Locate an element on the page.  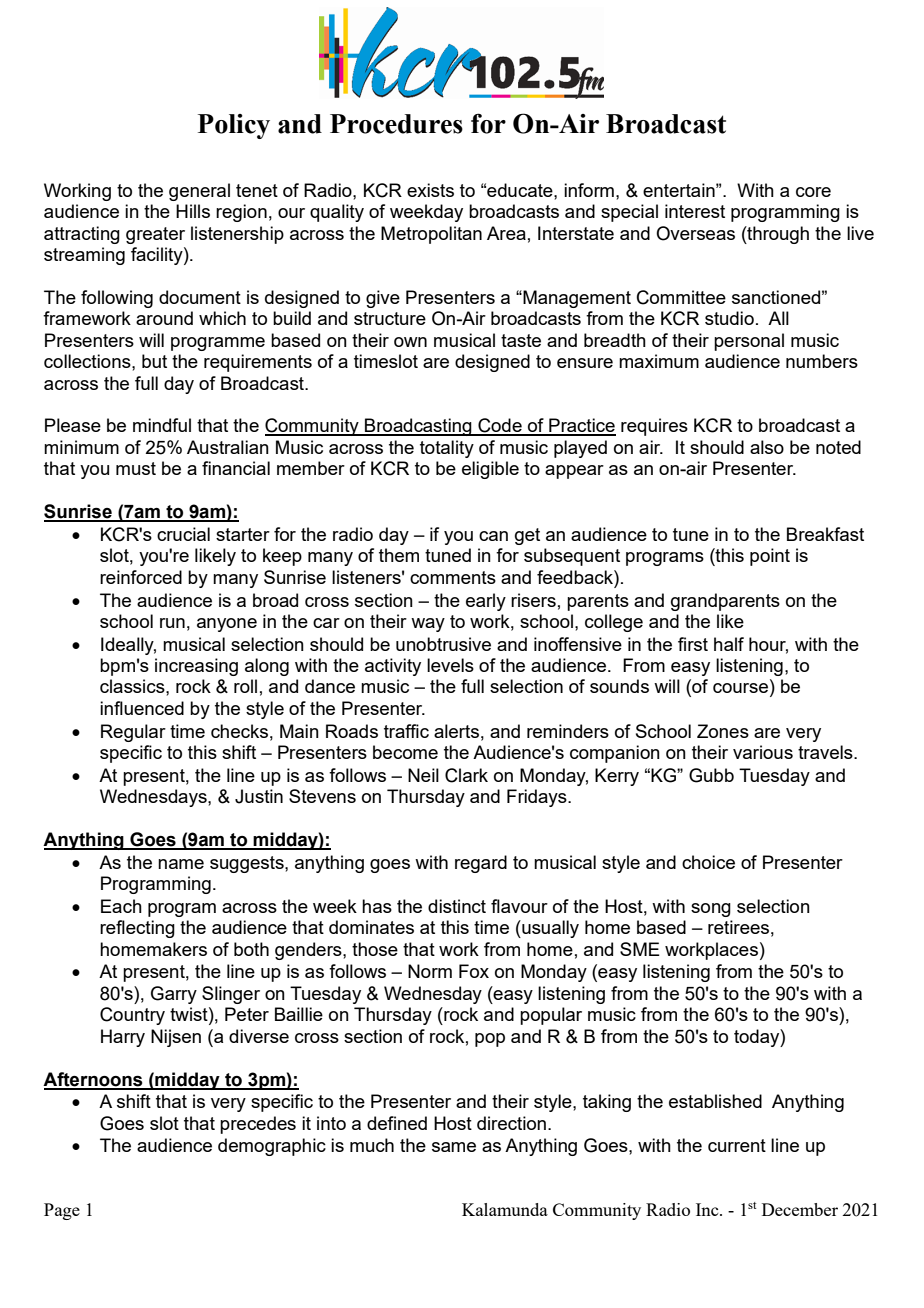
song is located at coordinates (711, 910).
